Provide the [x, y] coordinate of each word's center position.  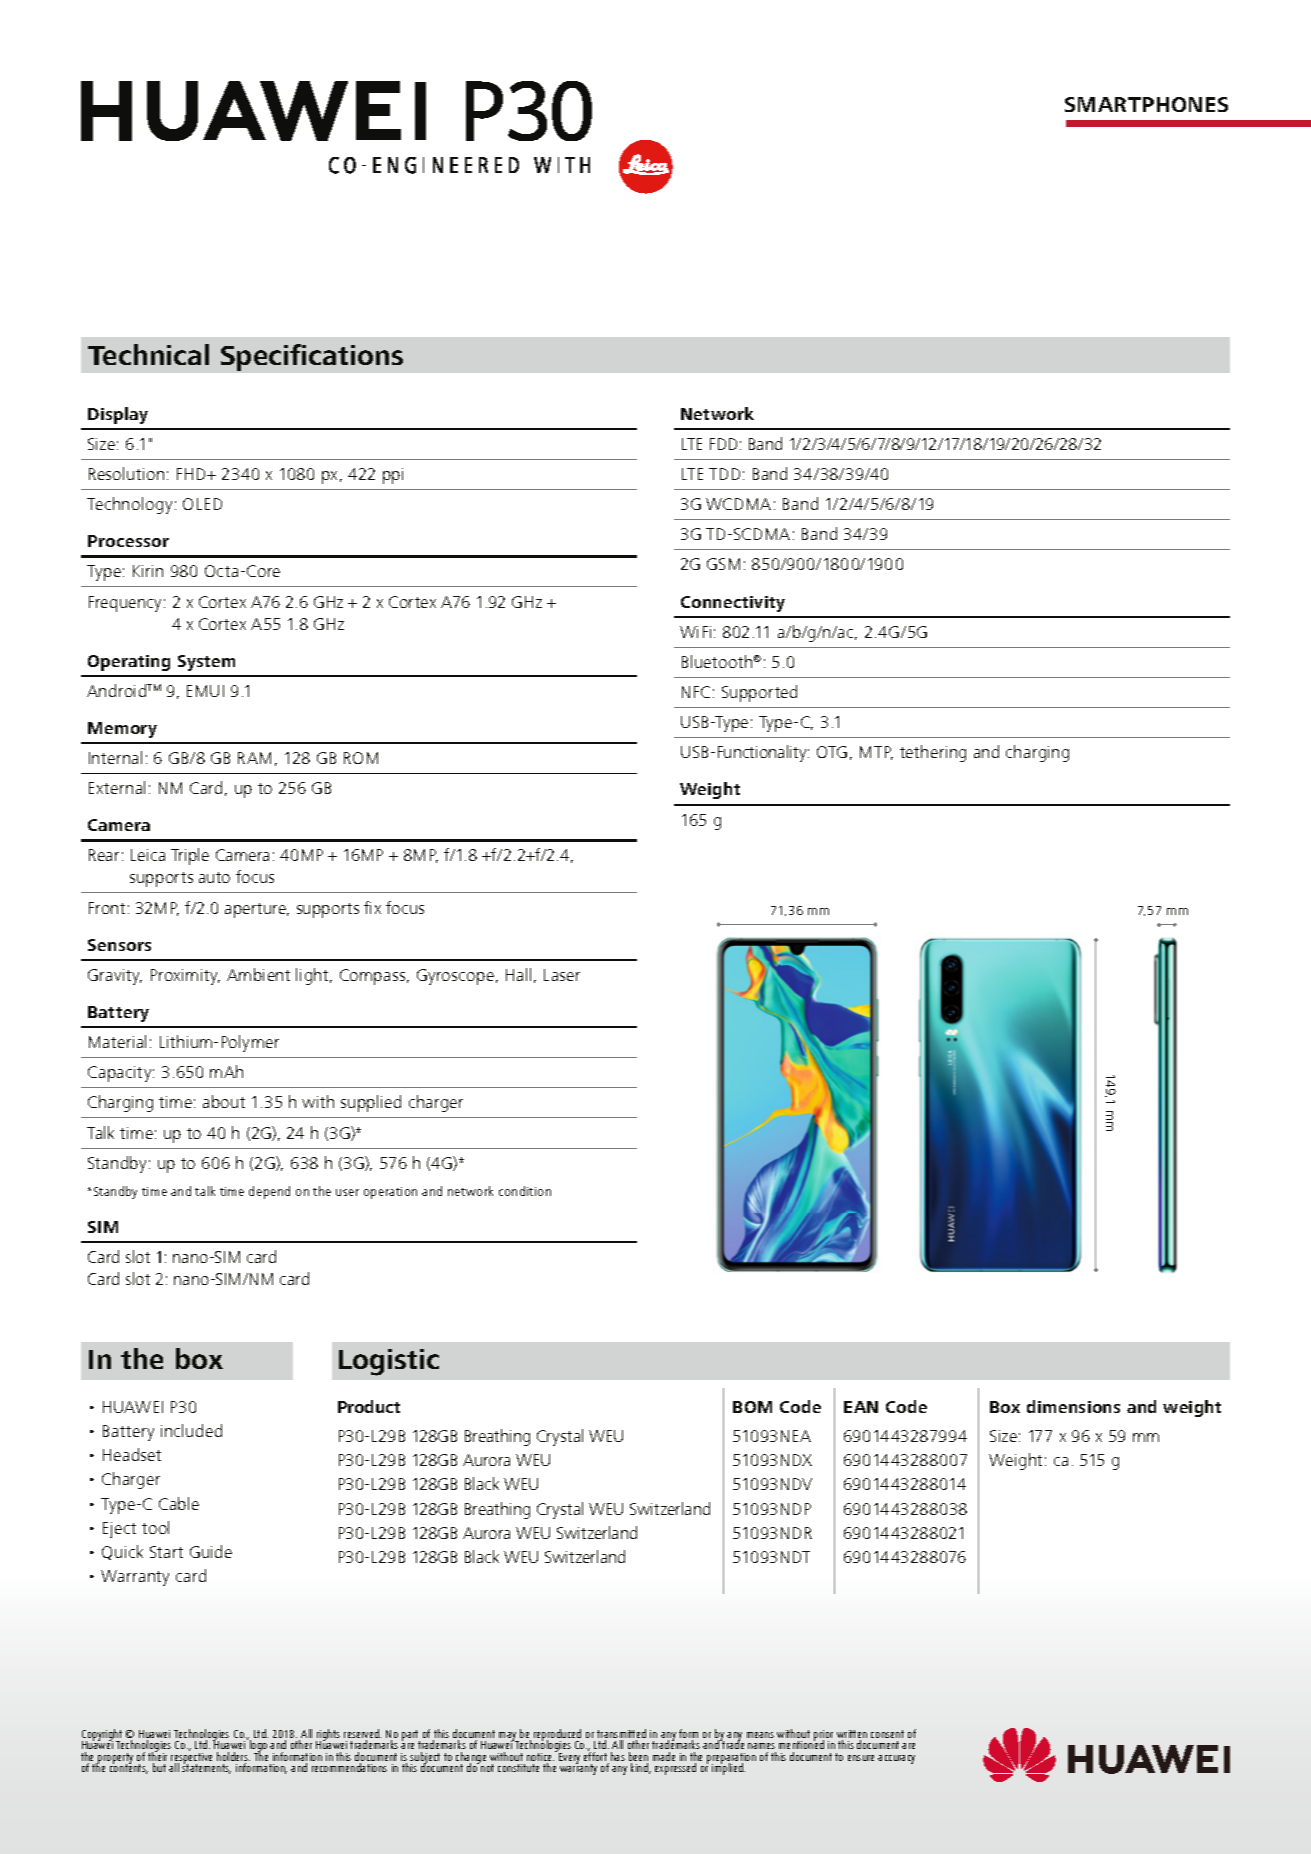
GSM [723, 564]
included [191, 1430]
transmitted [621, 1735]
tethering [933, 753]
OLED [202, 504]
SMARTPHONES [1146, 104]
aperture [257, 910]
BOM [752, 1407]
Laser [562, 975]
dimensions [1073, 1406]
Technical [148, 354]
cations [356, 355]
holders [233, 1758]
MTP [876, 753]
